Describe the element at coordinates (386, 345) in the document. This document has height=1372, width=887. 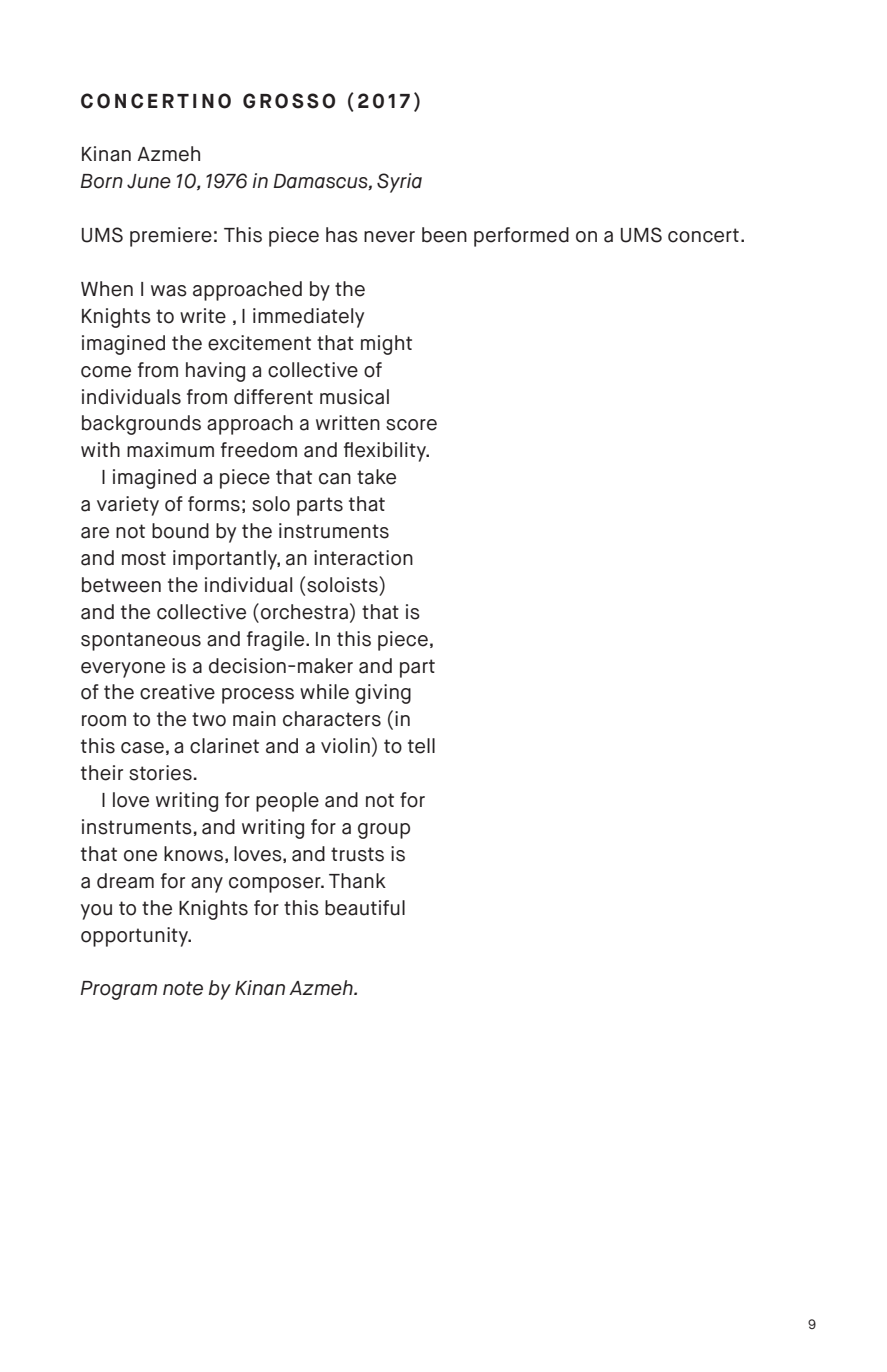
I see `might` at that location.
